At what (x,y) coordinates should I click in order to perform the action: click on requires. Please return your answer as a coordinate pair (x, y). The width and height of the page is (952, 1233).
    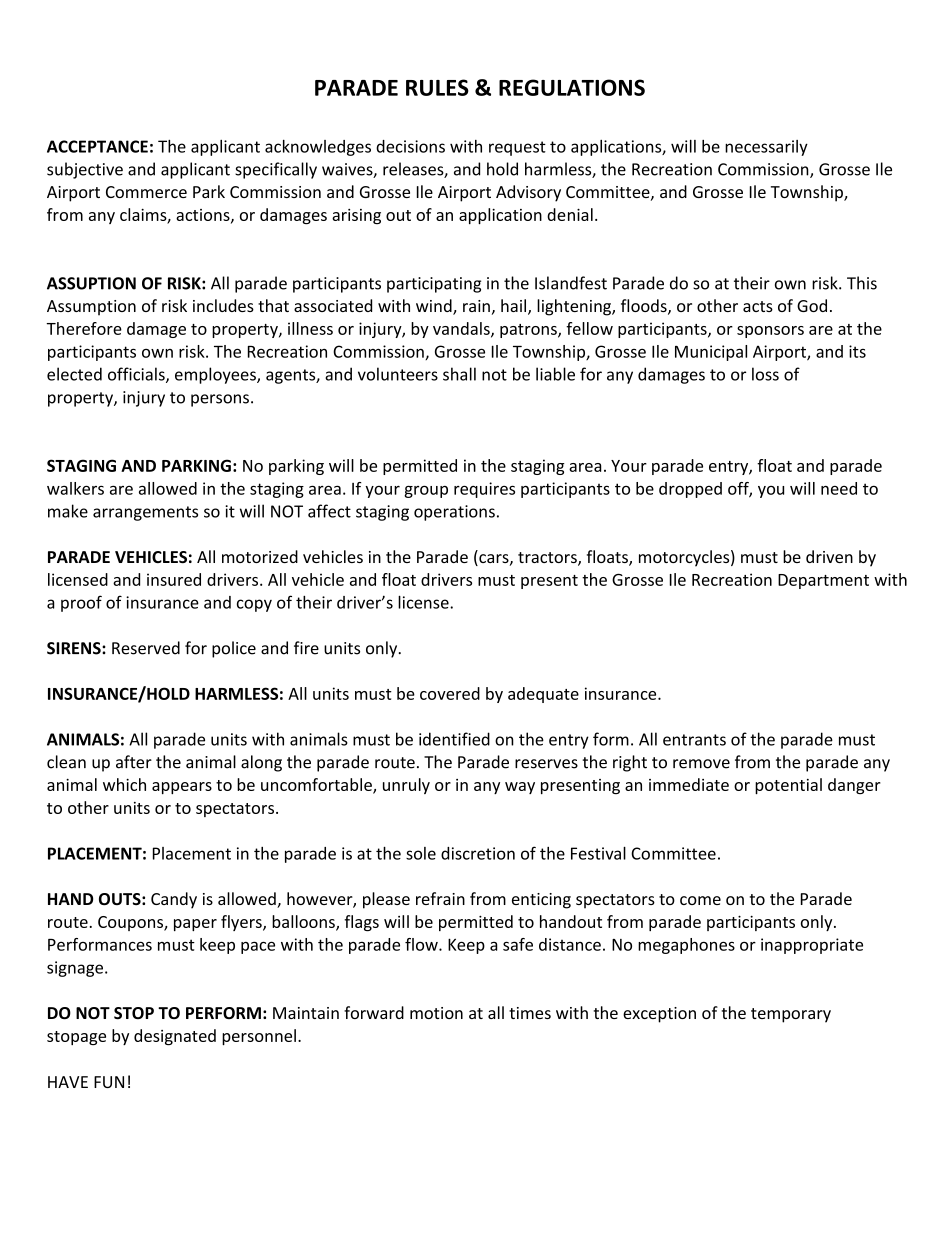
    Looking at the image, I should click on (484, 490).
